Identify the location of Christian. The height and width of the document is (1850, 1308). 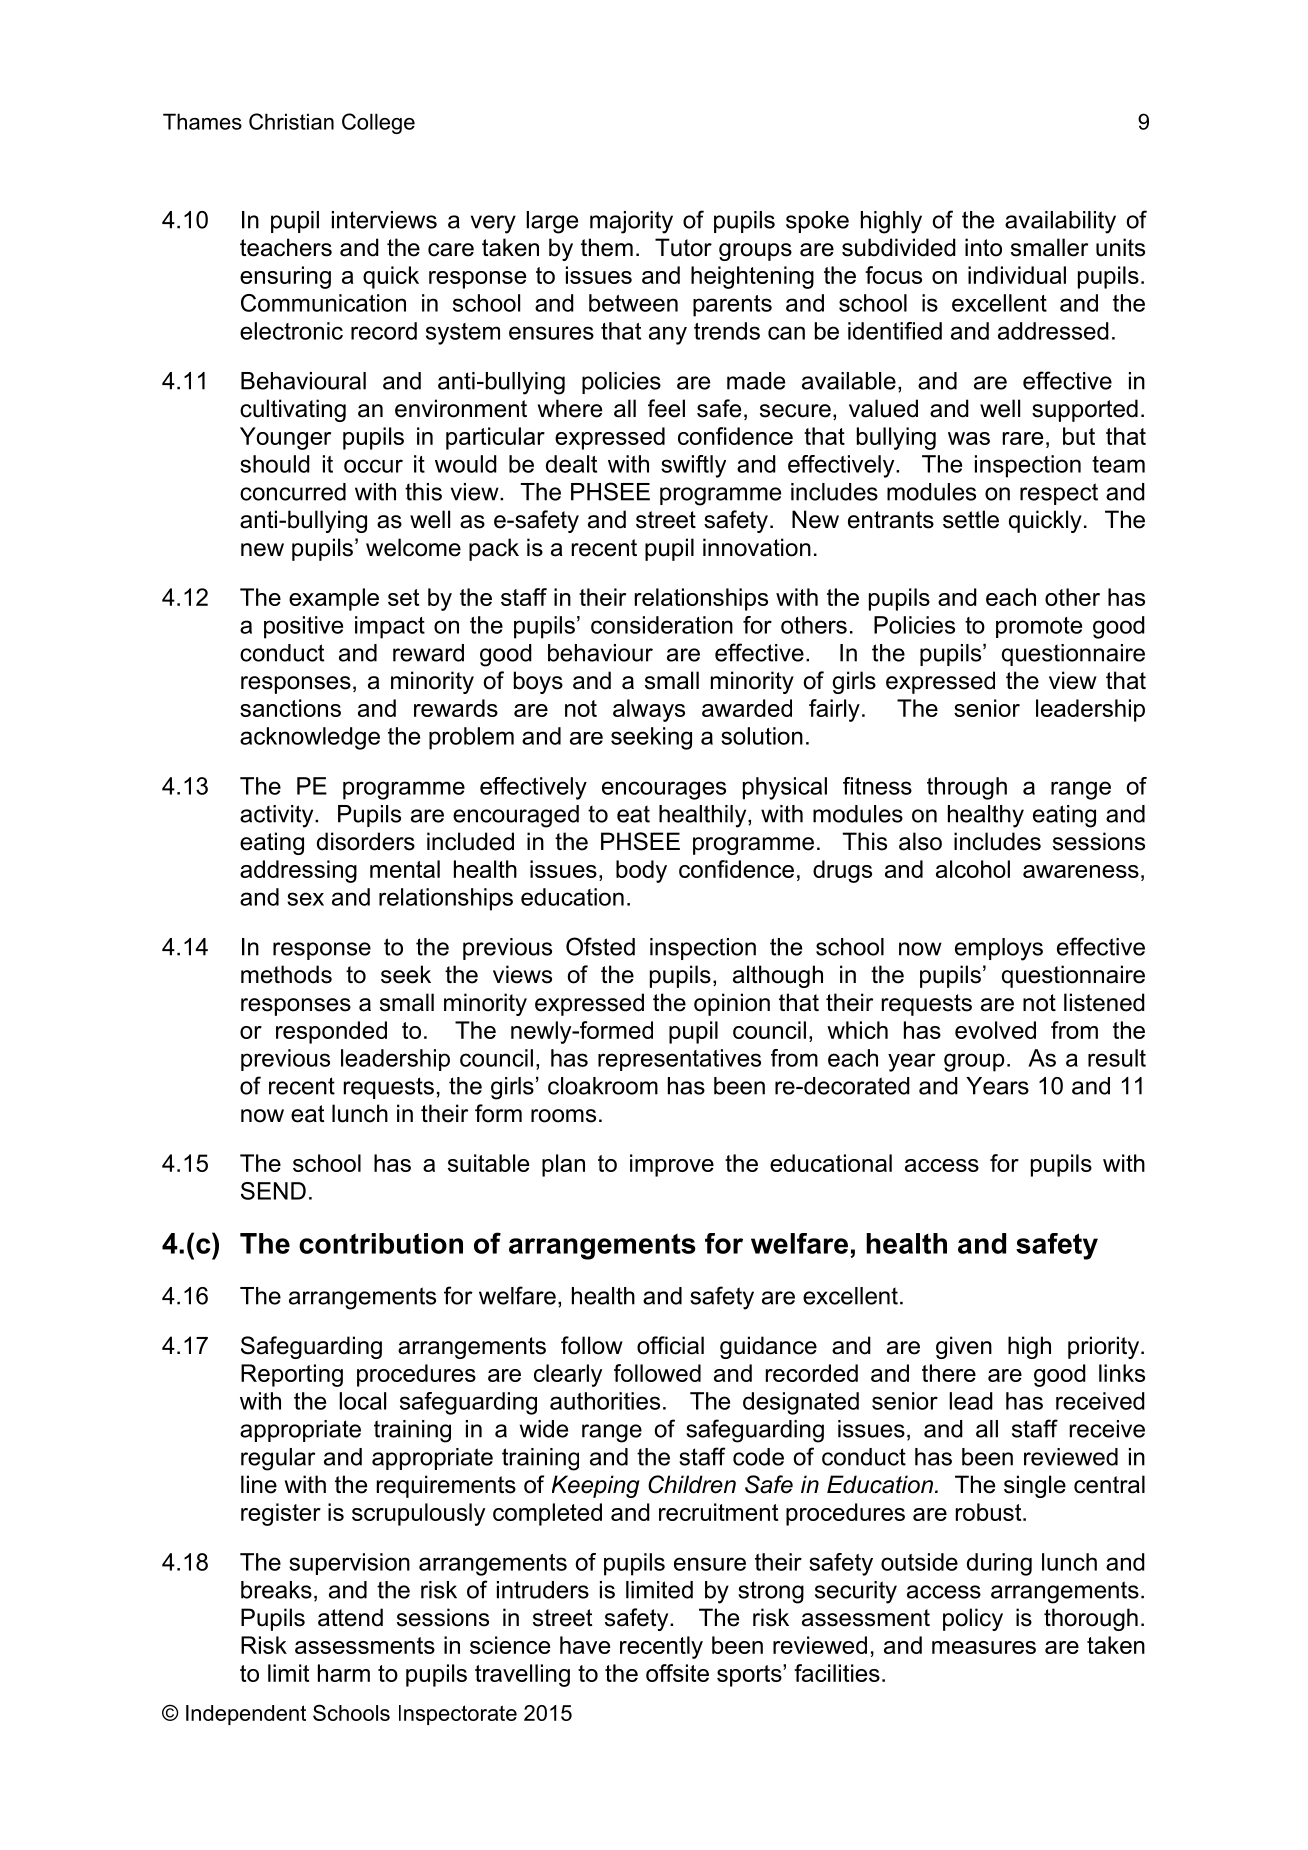
(291, 121).
